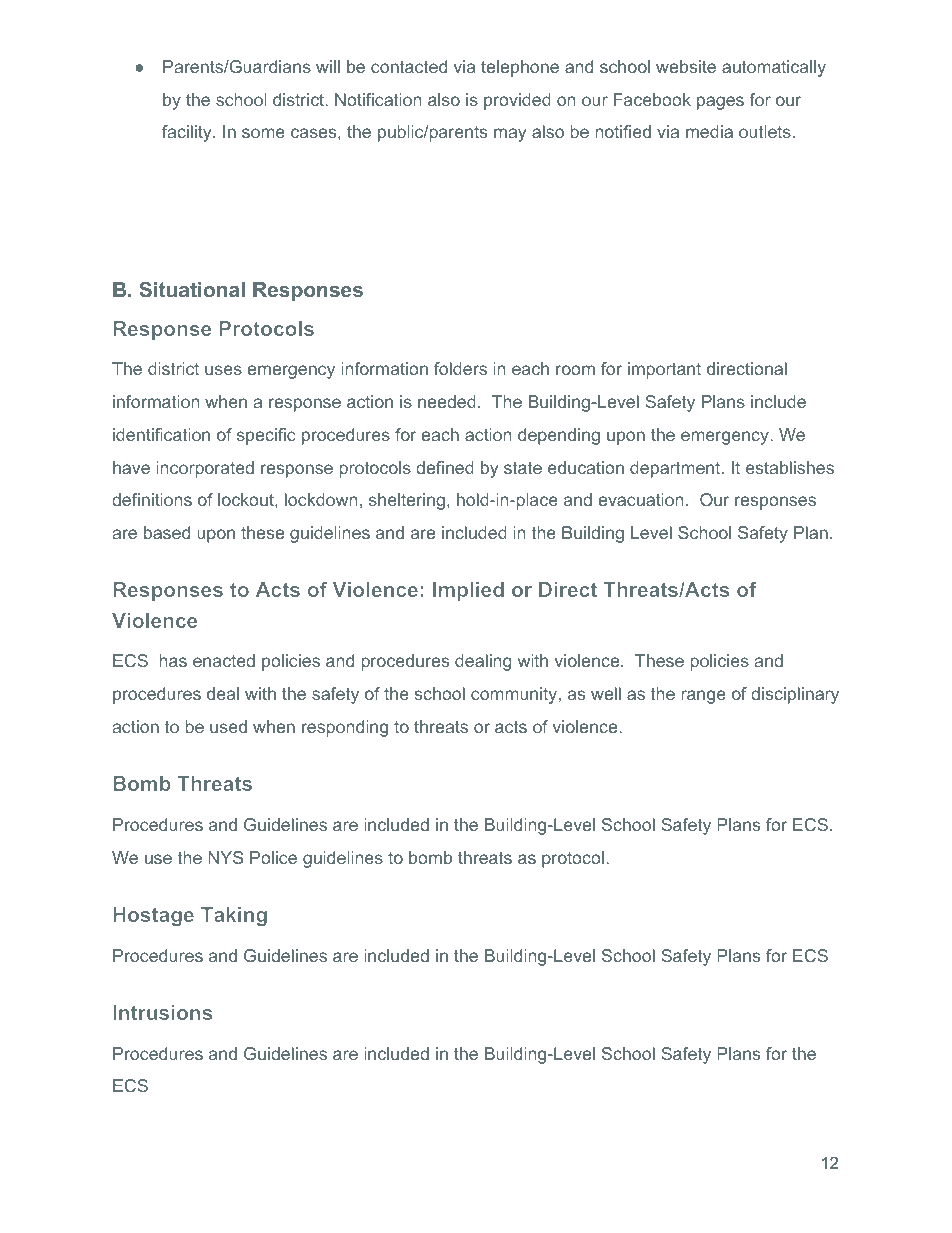 The height and width of the screenshot is (1233, 952). What do you see at coordinates (223, 370) in the screenshot?
I see `uses` at bounding box center [223, 370].
